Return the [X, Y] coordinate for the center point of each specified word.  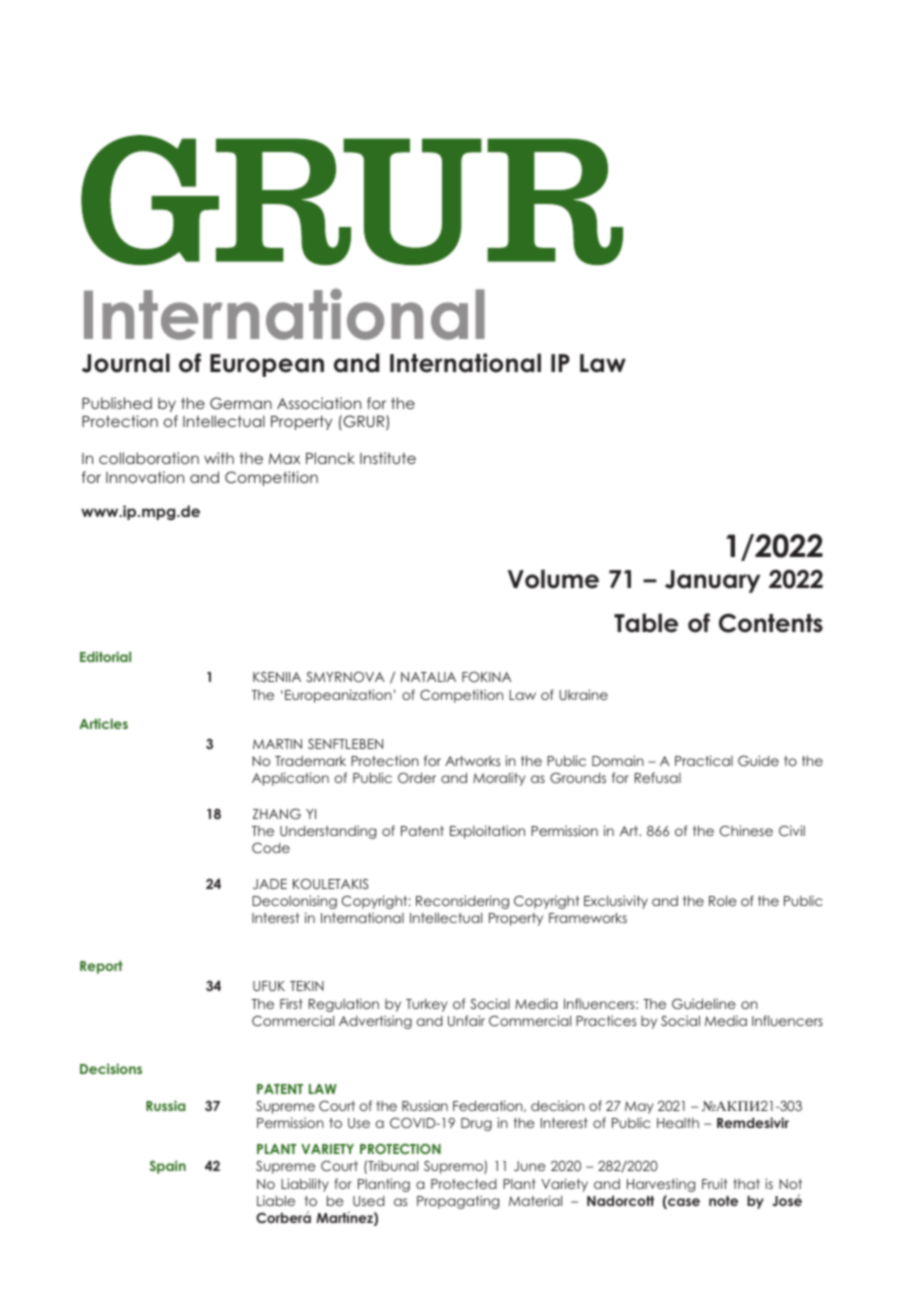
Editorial [105, 656]
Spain [168, 1167]
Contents [771, 623]
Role [723, 900]
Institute [388, 458]
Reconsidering [462, 902]
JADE [270, 884]
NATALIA [428, 677]
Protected [463, 1184]
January [712, 581]
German [241, 403]
